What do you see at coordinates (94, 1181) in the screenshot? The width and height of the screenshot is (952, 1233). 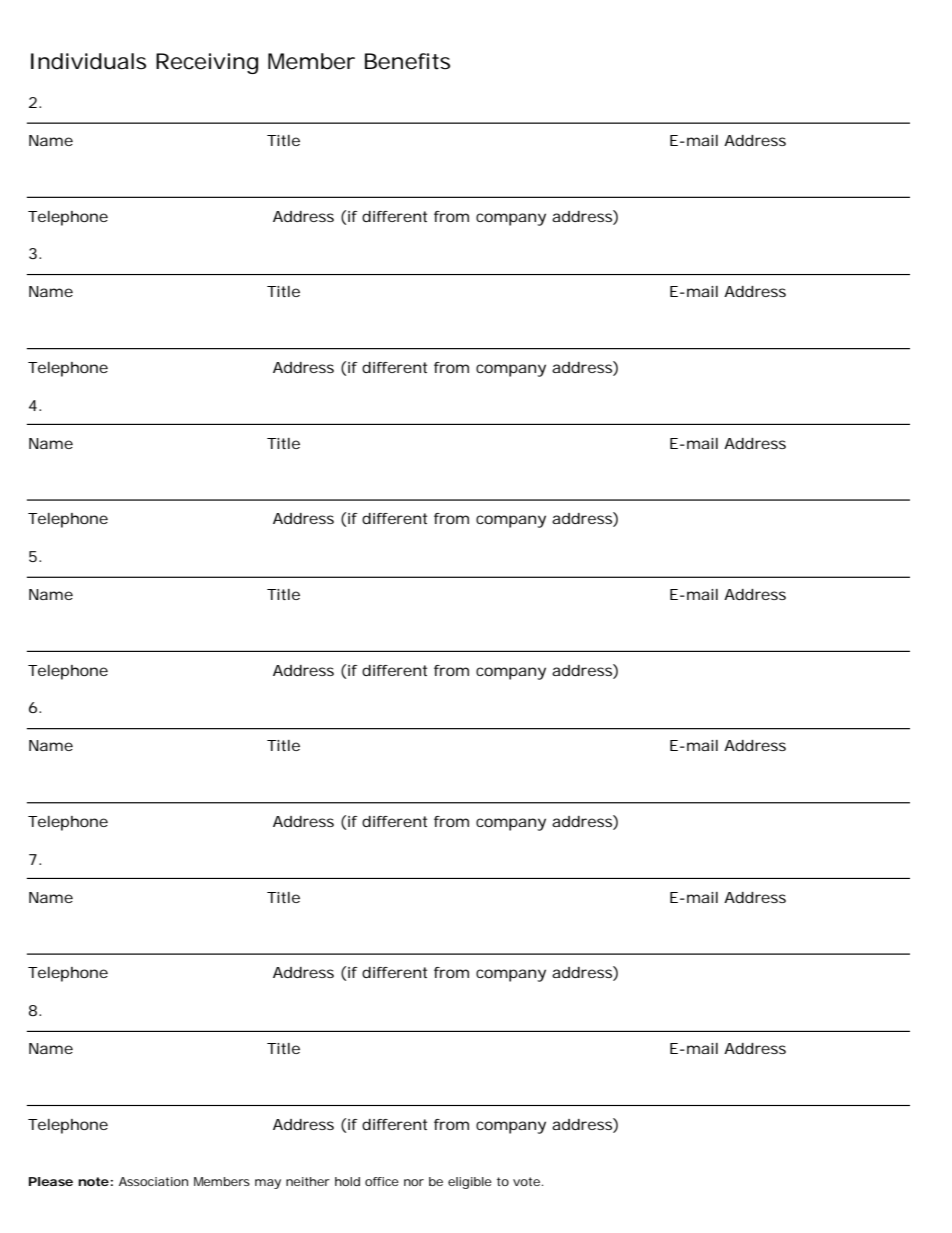 I see `note` at bounding box center [94, 1181].
